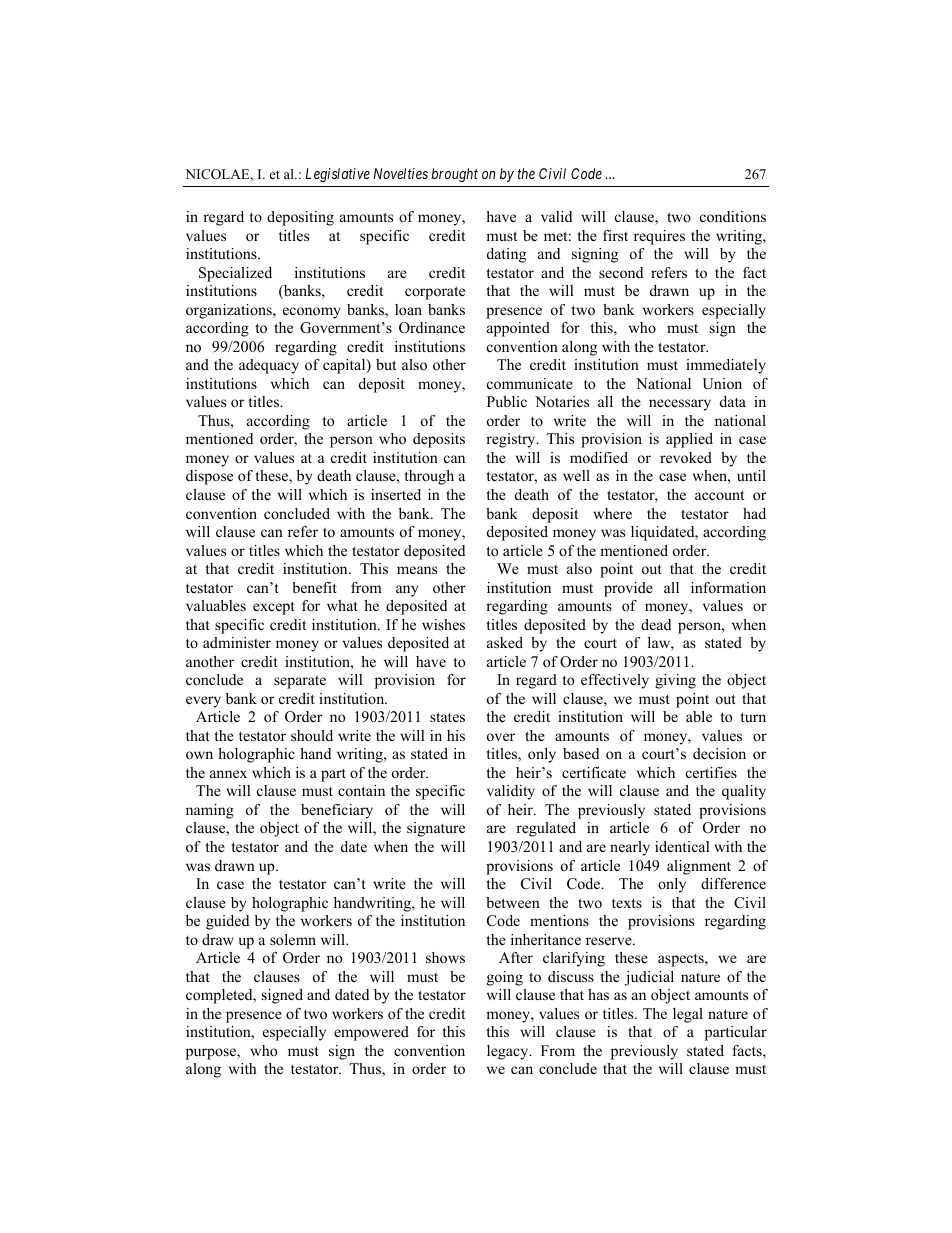 The width and height of the page is (952, 1233). Describe the element at coordinates (454, 175) in the page. I see `brought` at that location.
